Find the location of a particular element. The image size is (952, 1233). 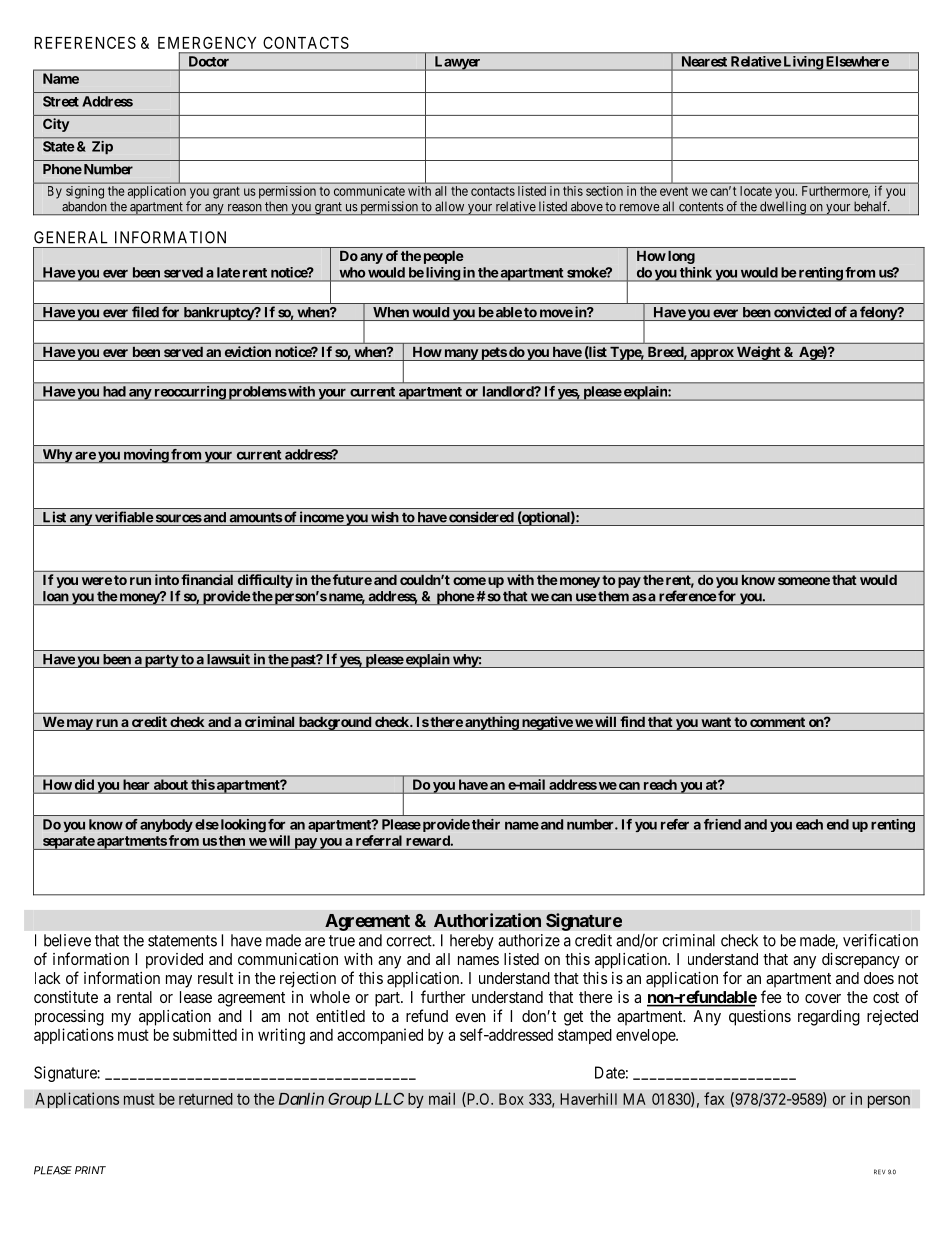

moving is located at coordinates (145, 456).
